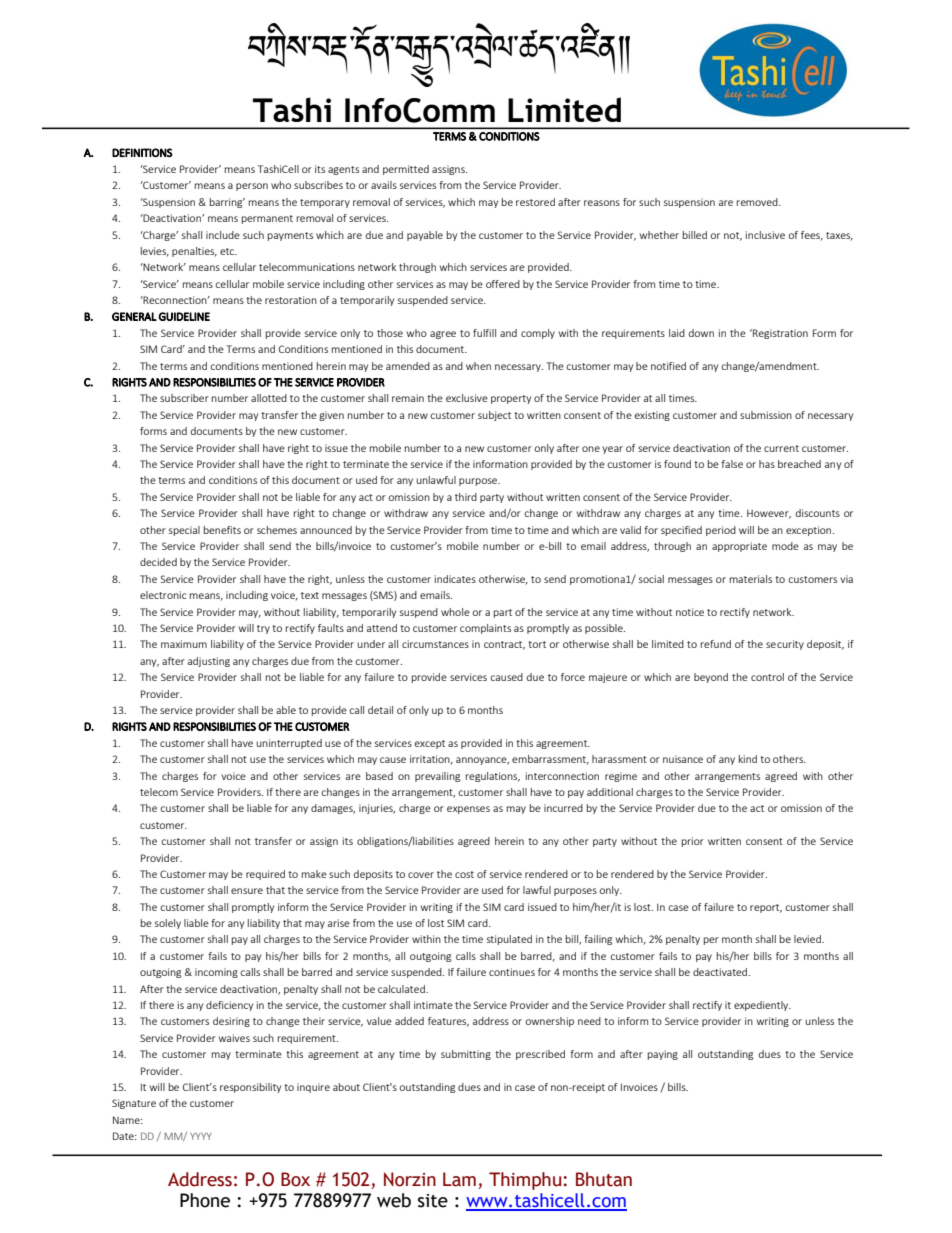 The width and height of the screenshot is (952, 1233). What do you see at coordinates (209, 662) in the screenshot?
I see `adjusting` at bounding box center [209, 662].
